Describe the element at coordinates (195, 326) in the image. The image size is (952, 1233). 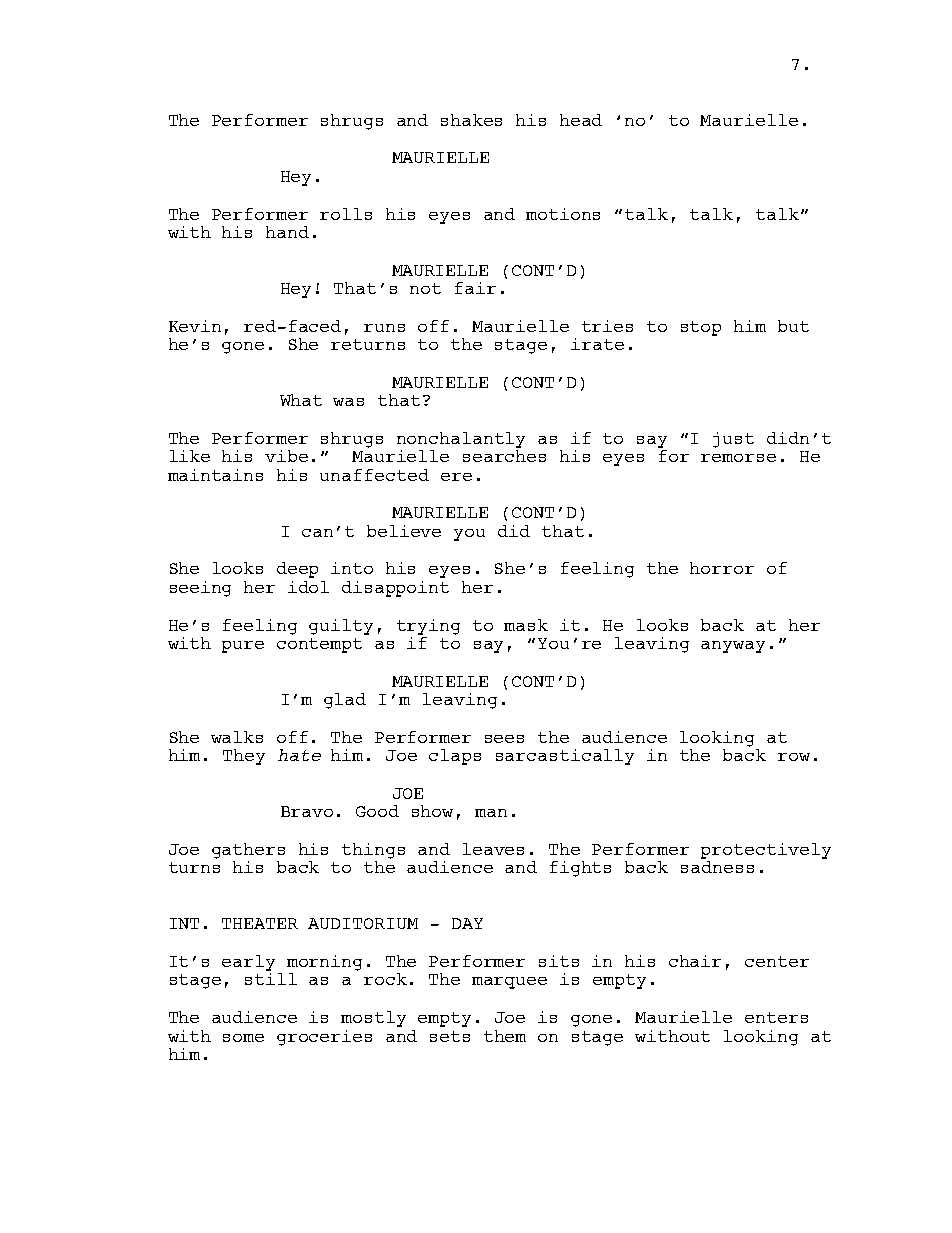
I see `Kevin` at that location.
